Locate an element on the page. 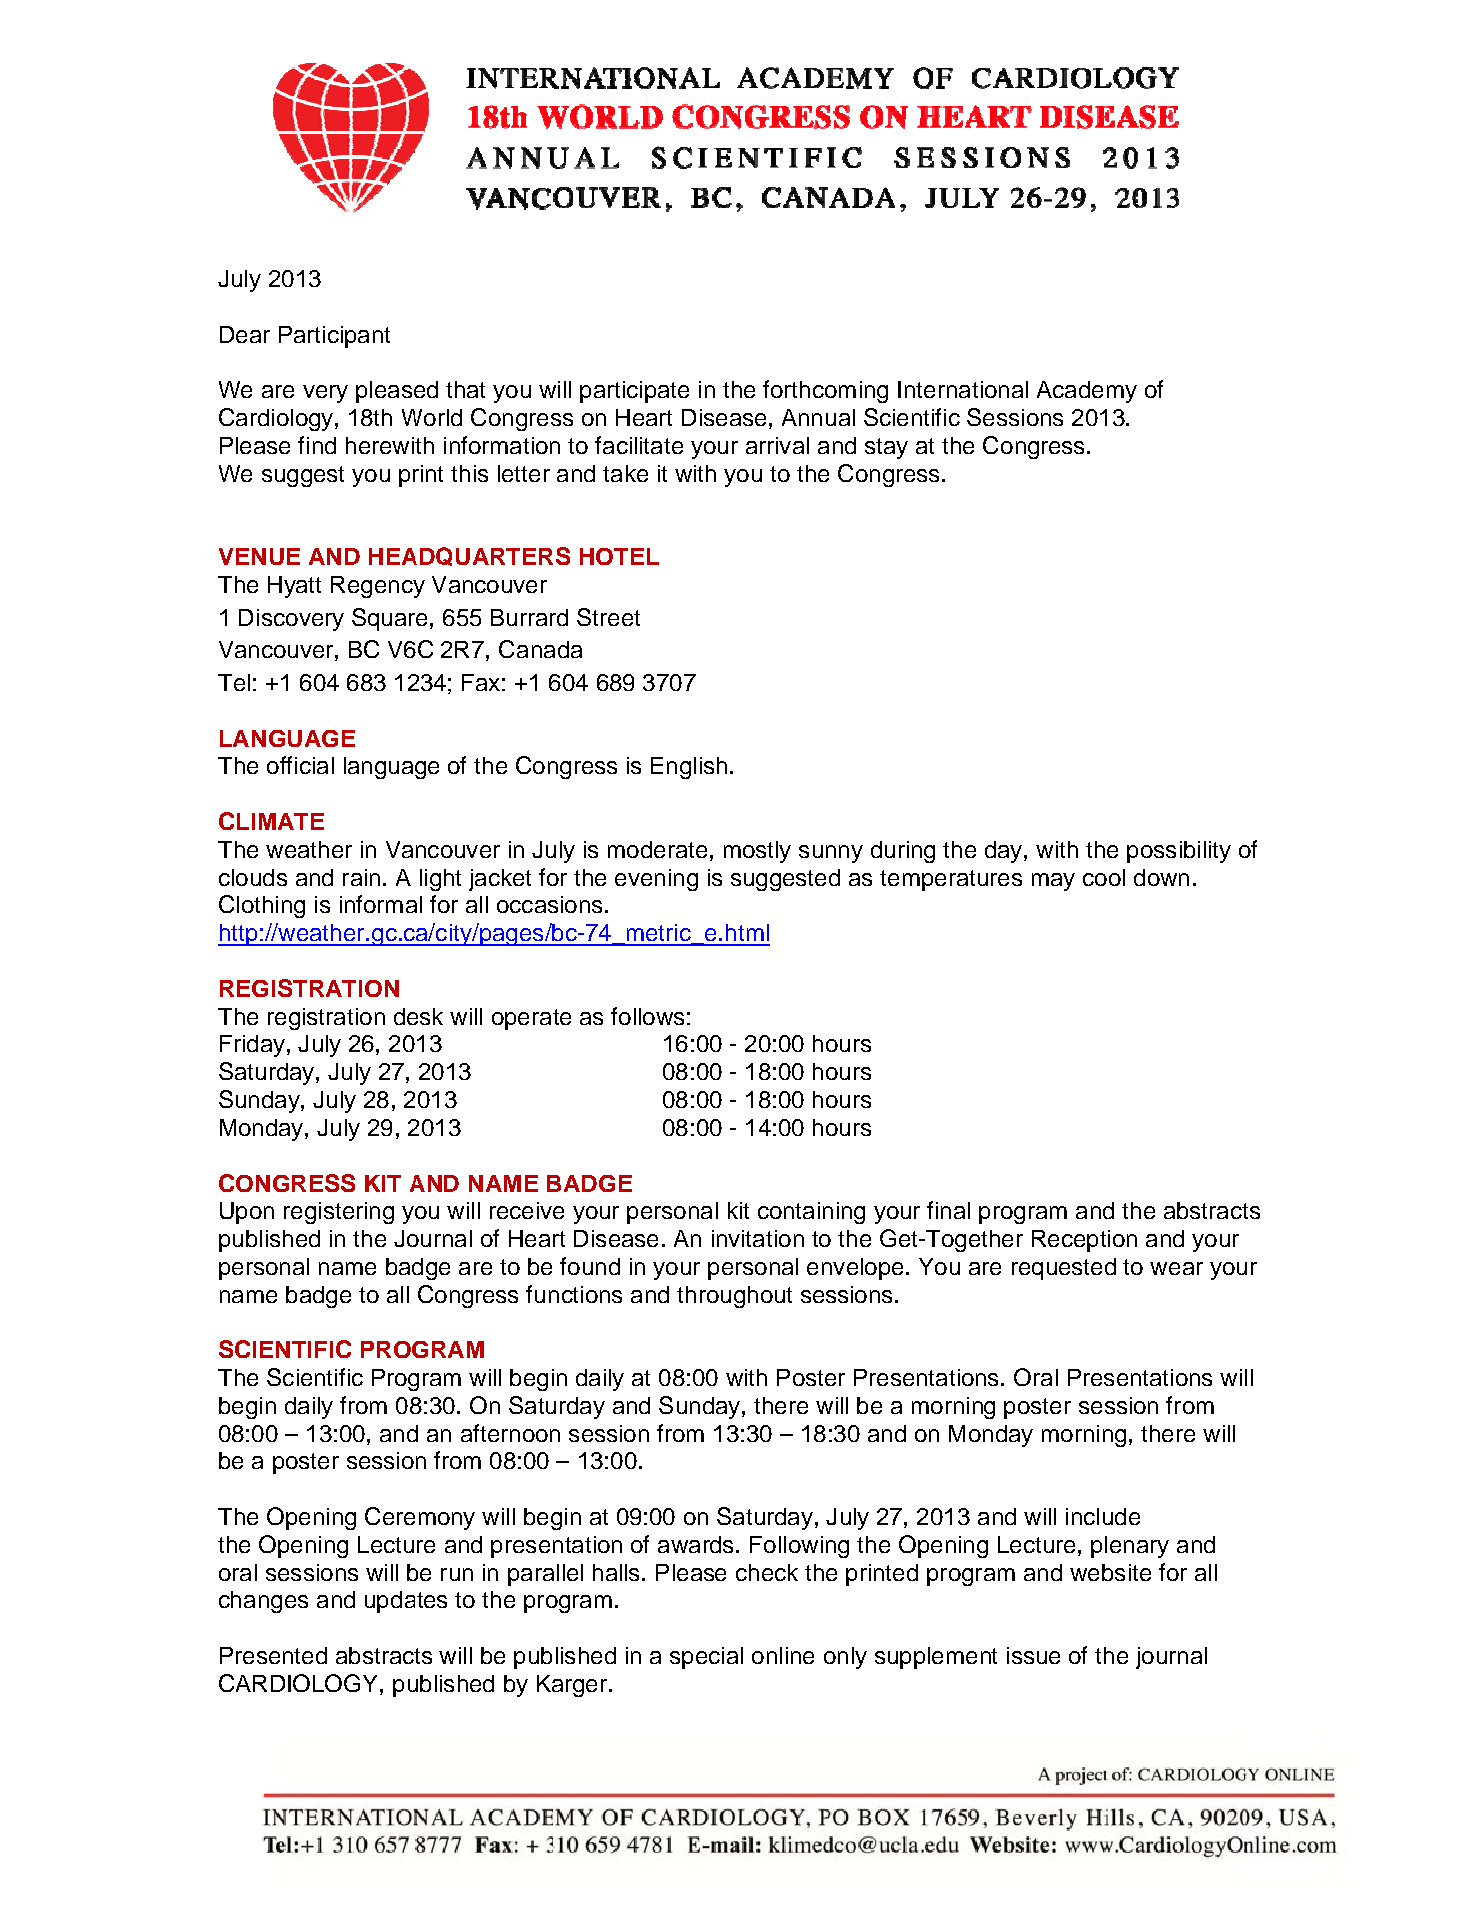 This image has height=1915, width=1480. may is located at coordinates (1053, 882).
